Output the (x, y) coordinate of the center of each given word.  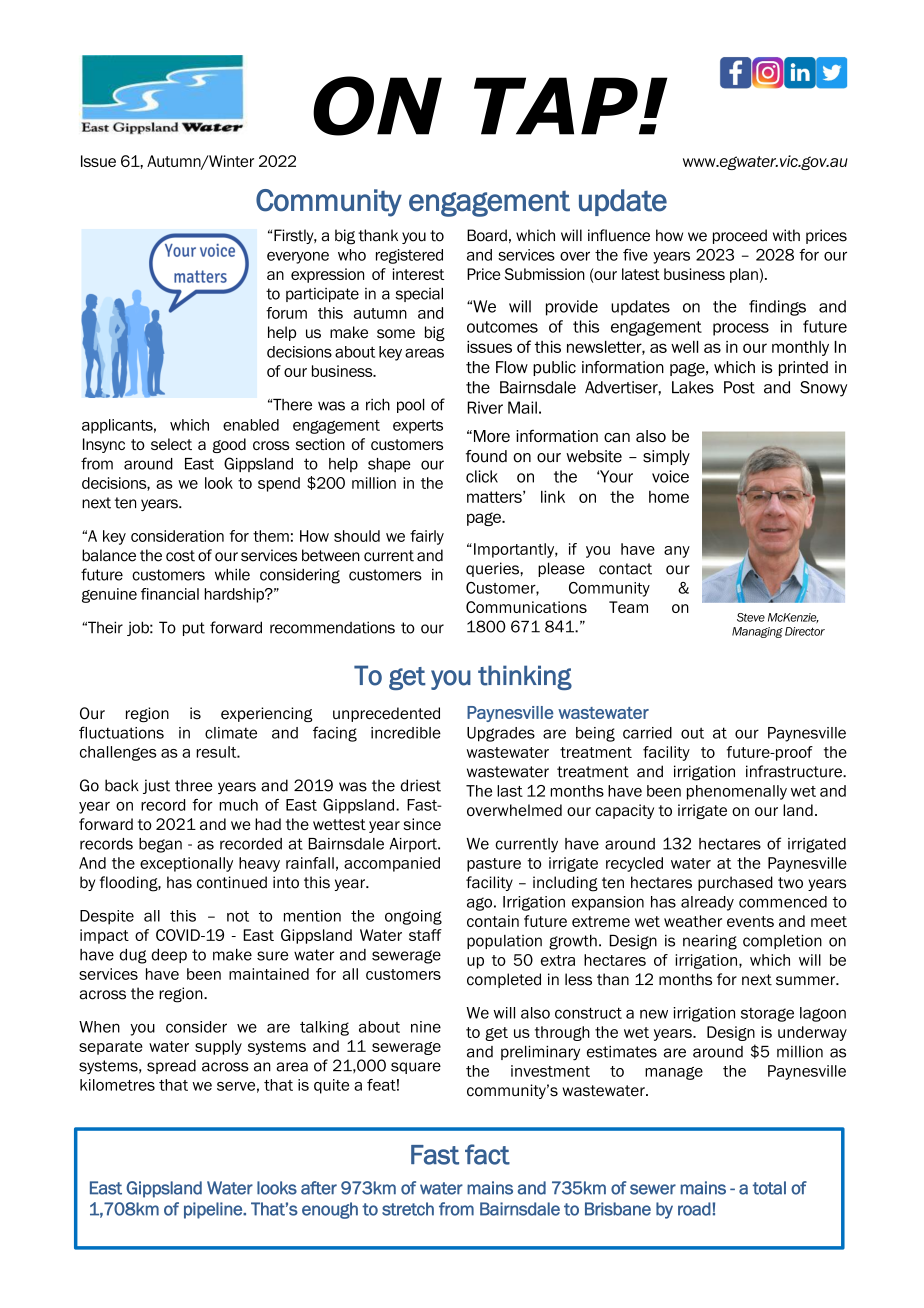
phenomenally (737, 792)
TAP (557, 106)
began (160, 845)
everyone (298, 258)
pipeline (214, 1210)
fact (487, 1154)
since (422, 824)
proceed (740, 236)
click (482, 476)
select (171, 444)
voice (670, 476)
